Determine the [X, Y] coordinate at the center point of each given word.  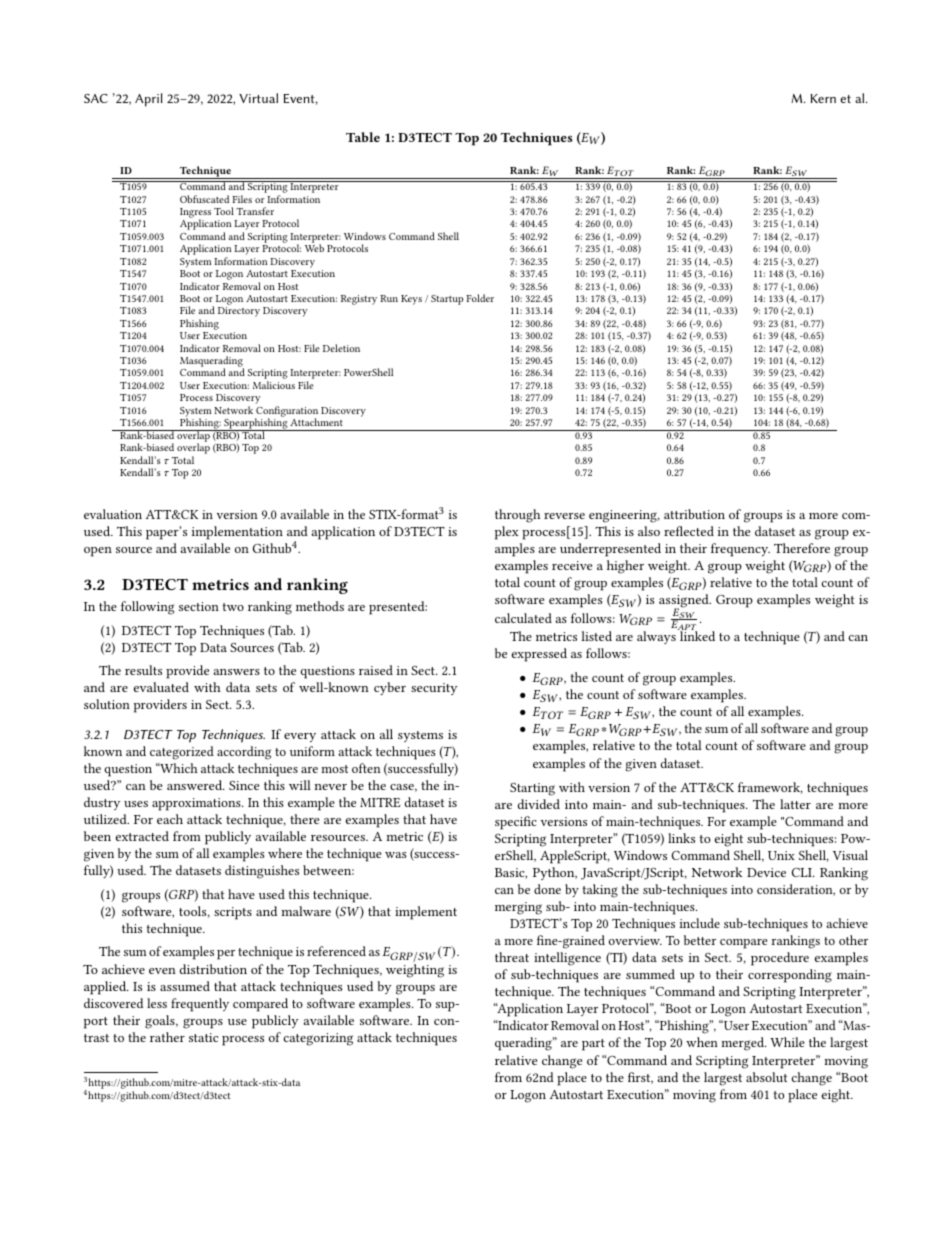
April [149, 100]
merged [743, 1044]
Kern [823, 98]
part [593, 1045]
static [203, 1037]
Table [363, 137]
